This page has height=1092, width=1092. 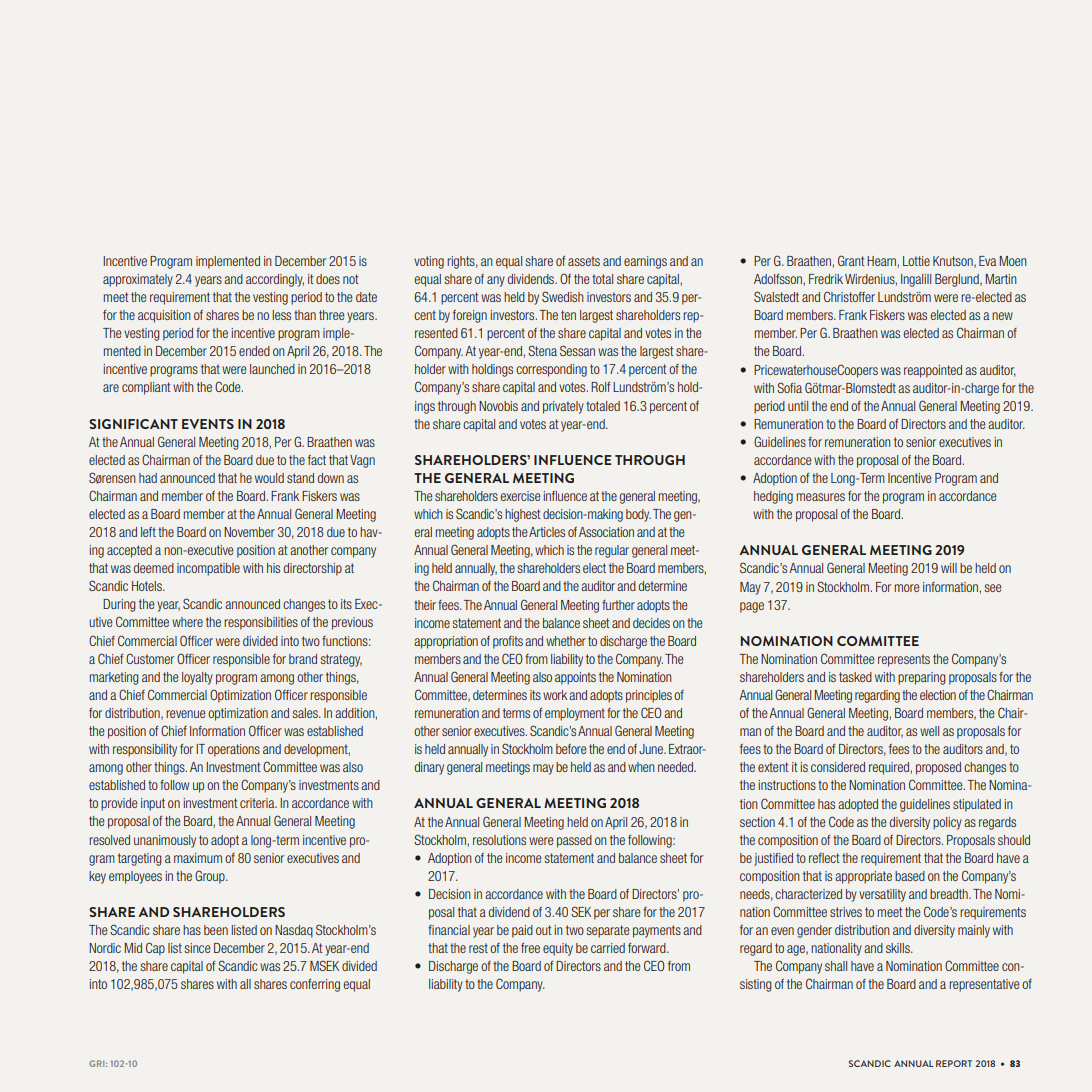 I want to click on Swedish, so click(x=563, y=296).
